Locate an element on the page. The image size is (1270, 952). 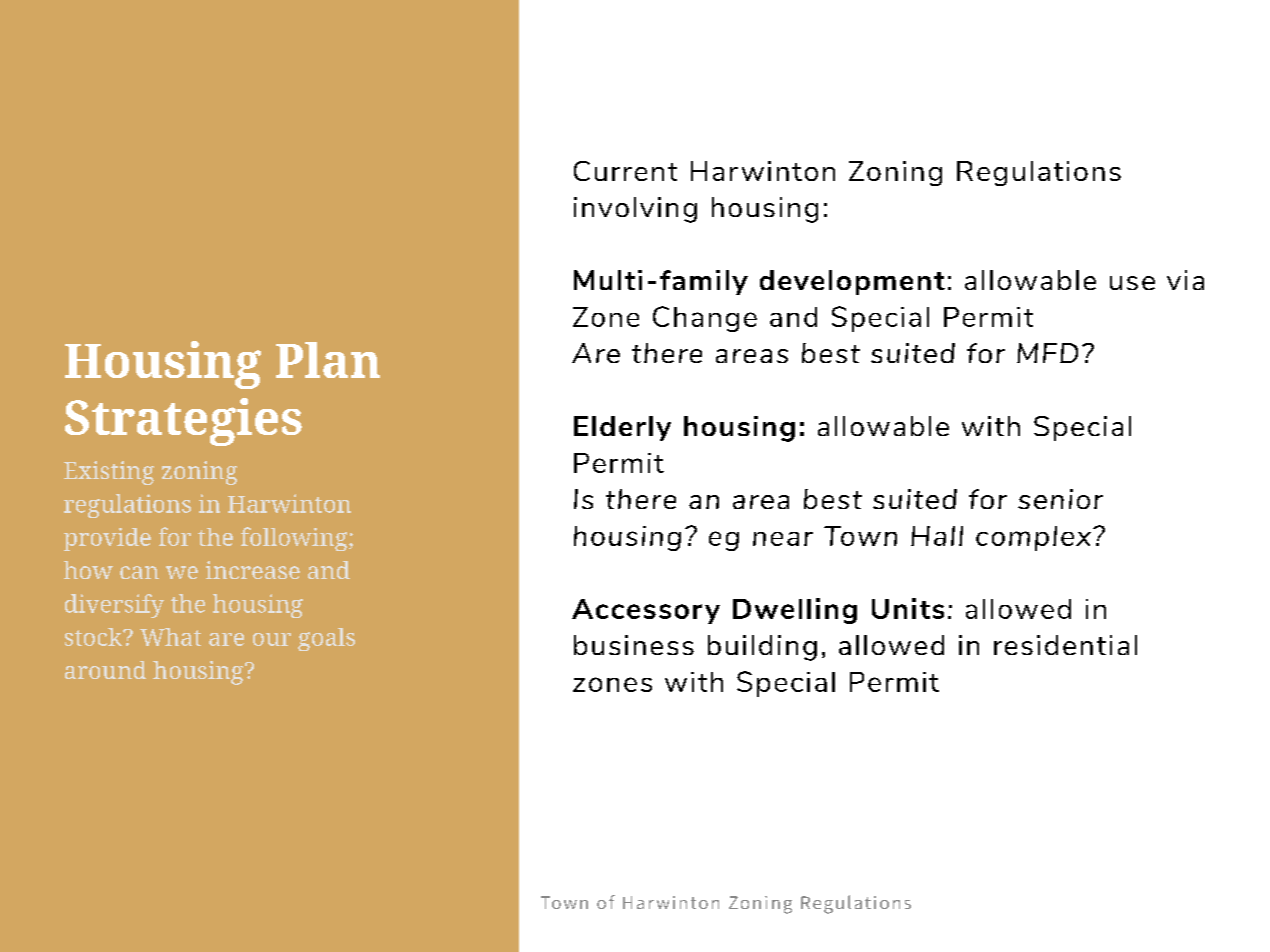
Plan is located at coordinates (328, 360).
